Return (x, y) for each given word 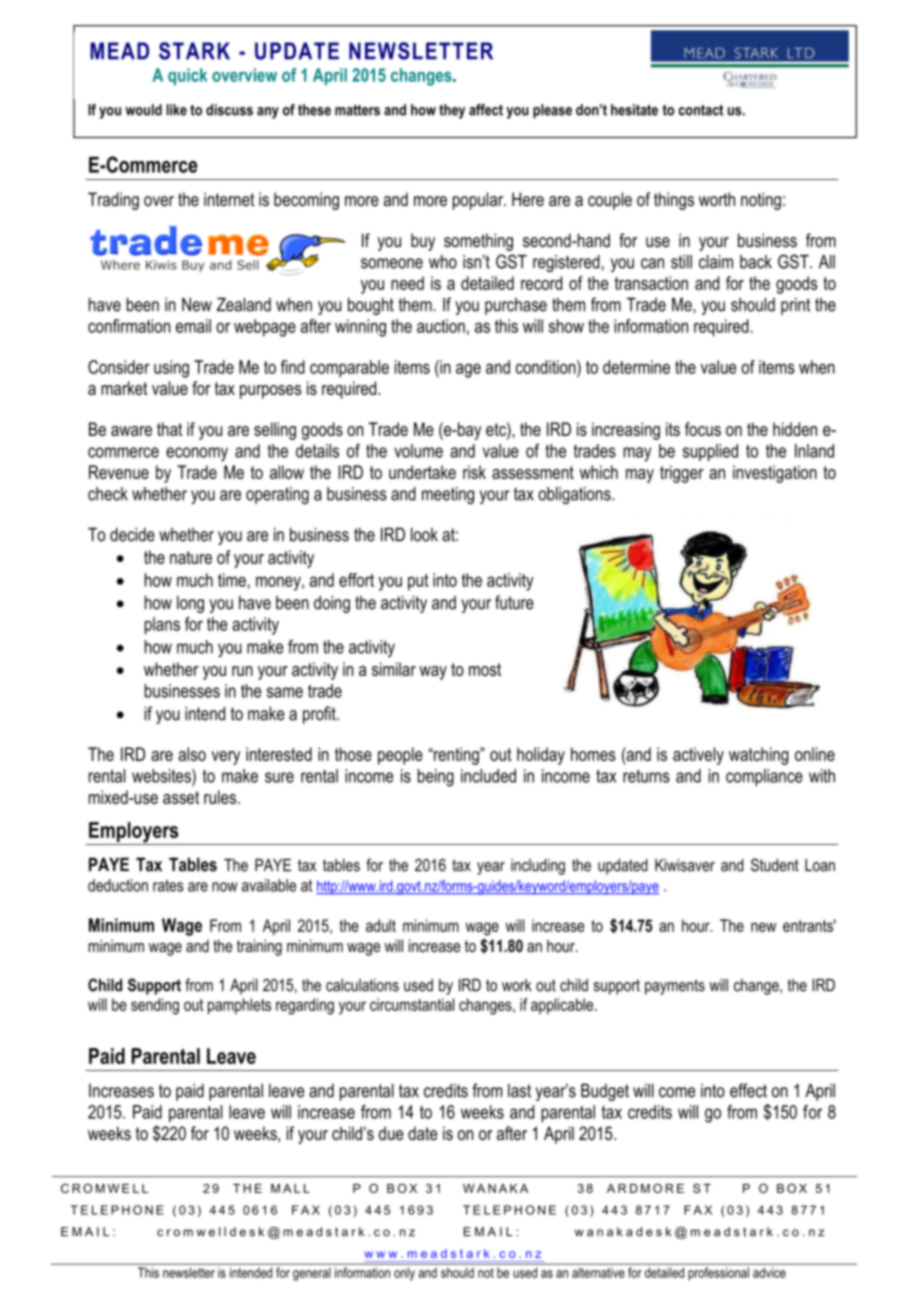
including (538, 867)
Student (775, 865)
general (312, 1274)
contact (700, 110)
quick (187, 77)
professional (719, 1274)
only (404, 1274)
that (169, 429)
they (452, 111)
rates (168, 885)
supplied (710, 452)
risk (474, 472)
